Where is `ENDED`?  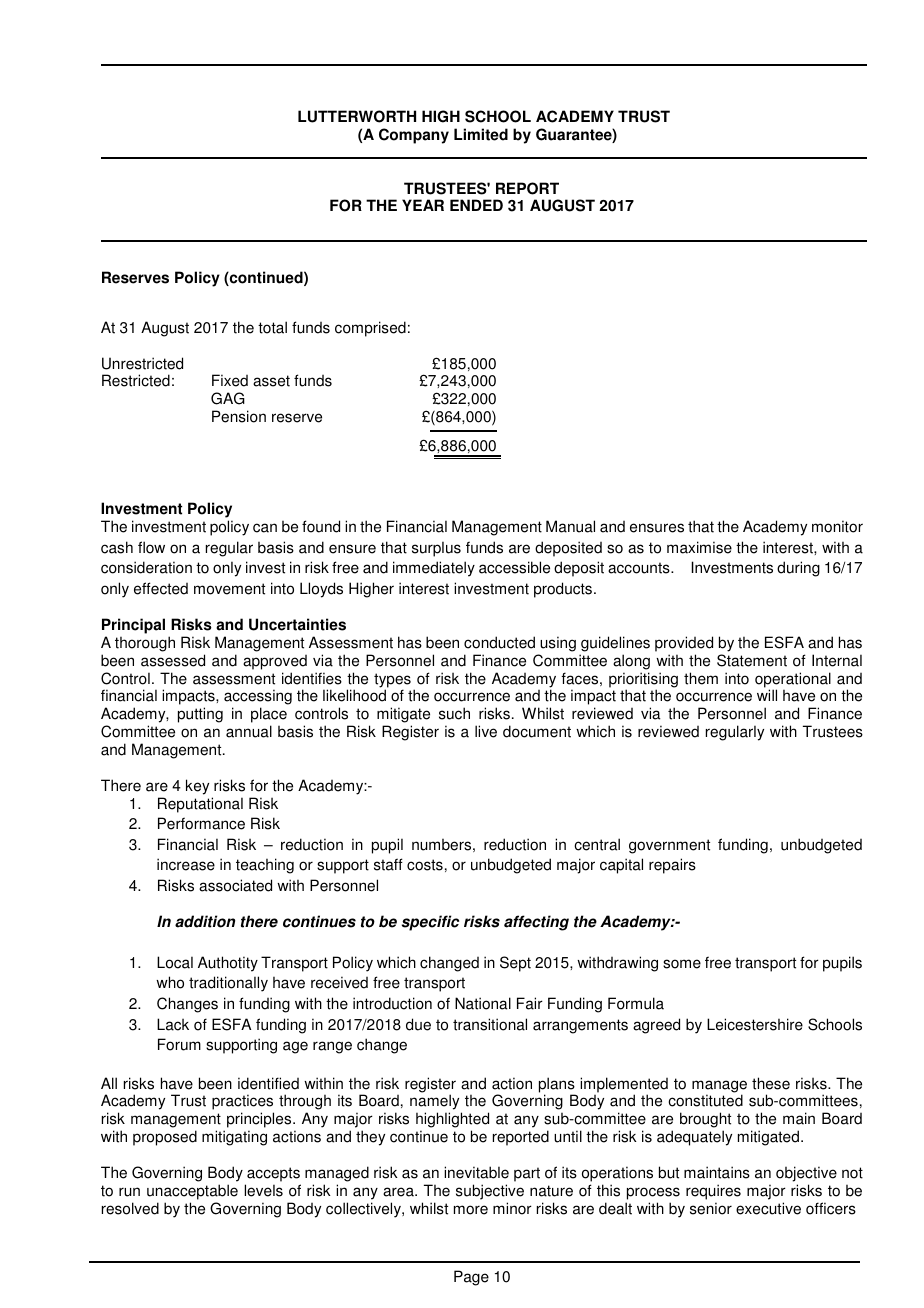
ENDED is located at coordinates (476, 205).
